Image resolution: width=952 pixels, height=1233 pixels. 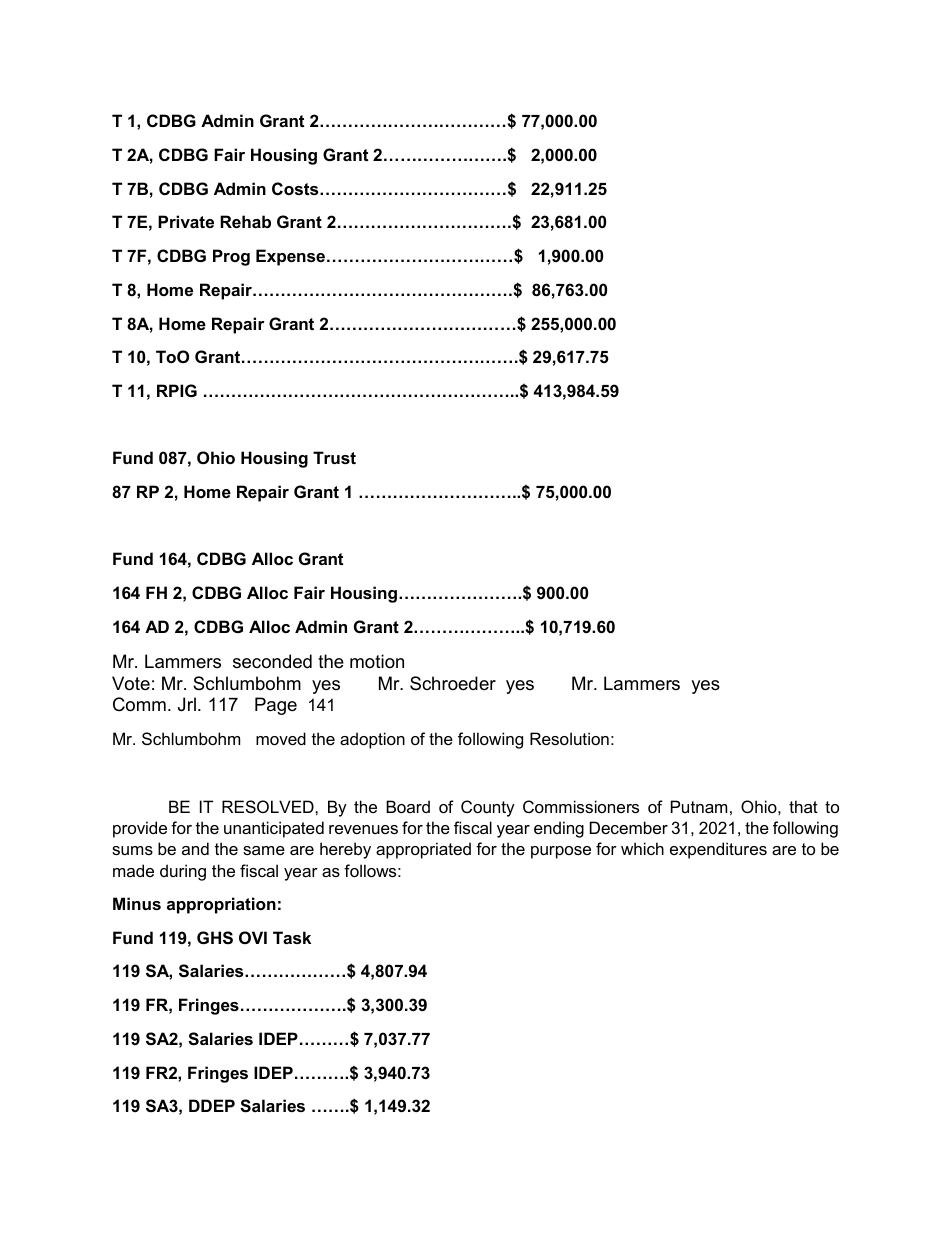 I want to click on Prog, so click(x=231, y=257).
